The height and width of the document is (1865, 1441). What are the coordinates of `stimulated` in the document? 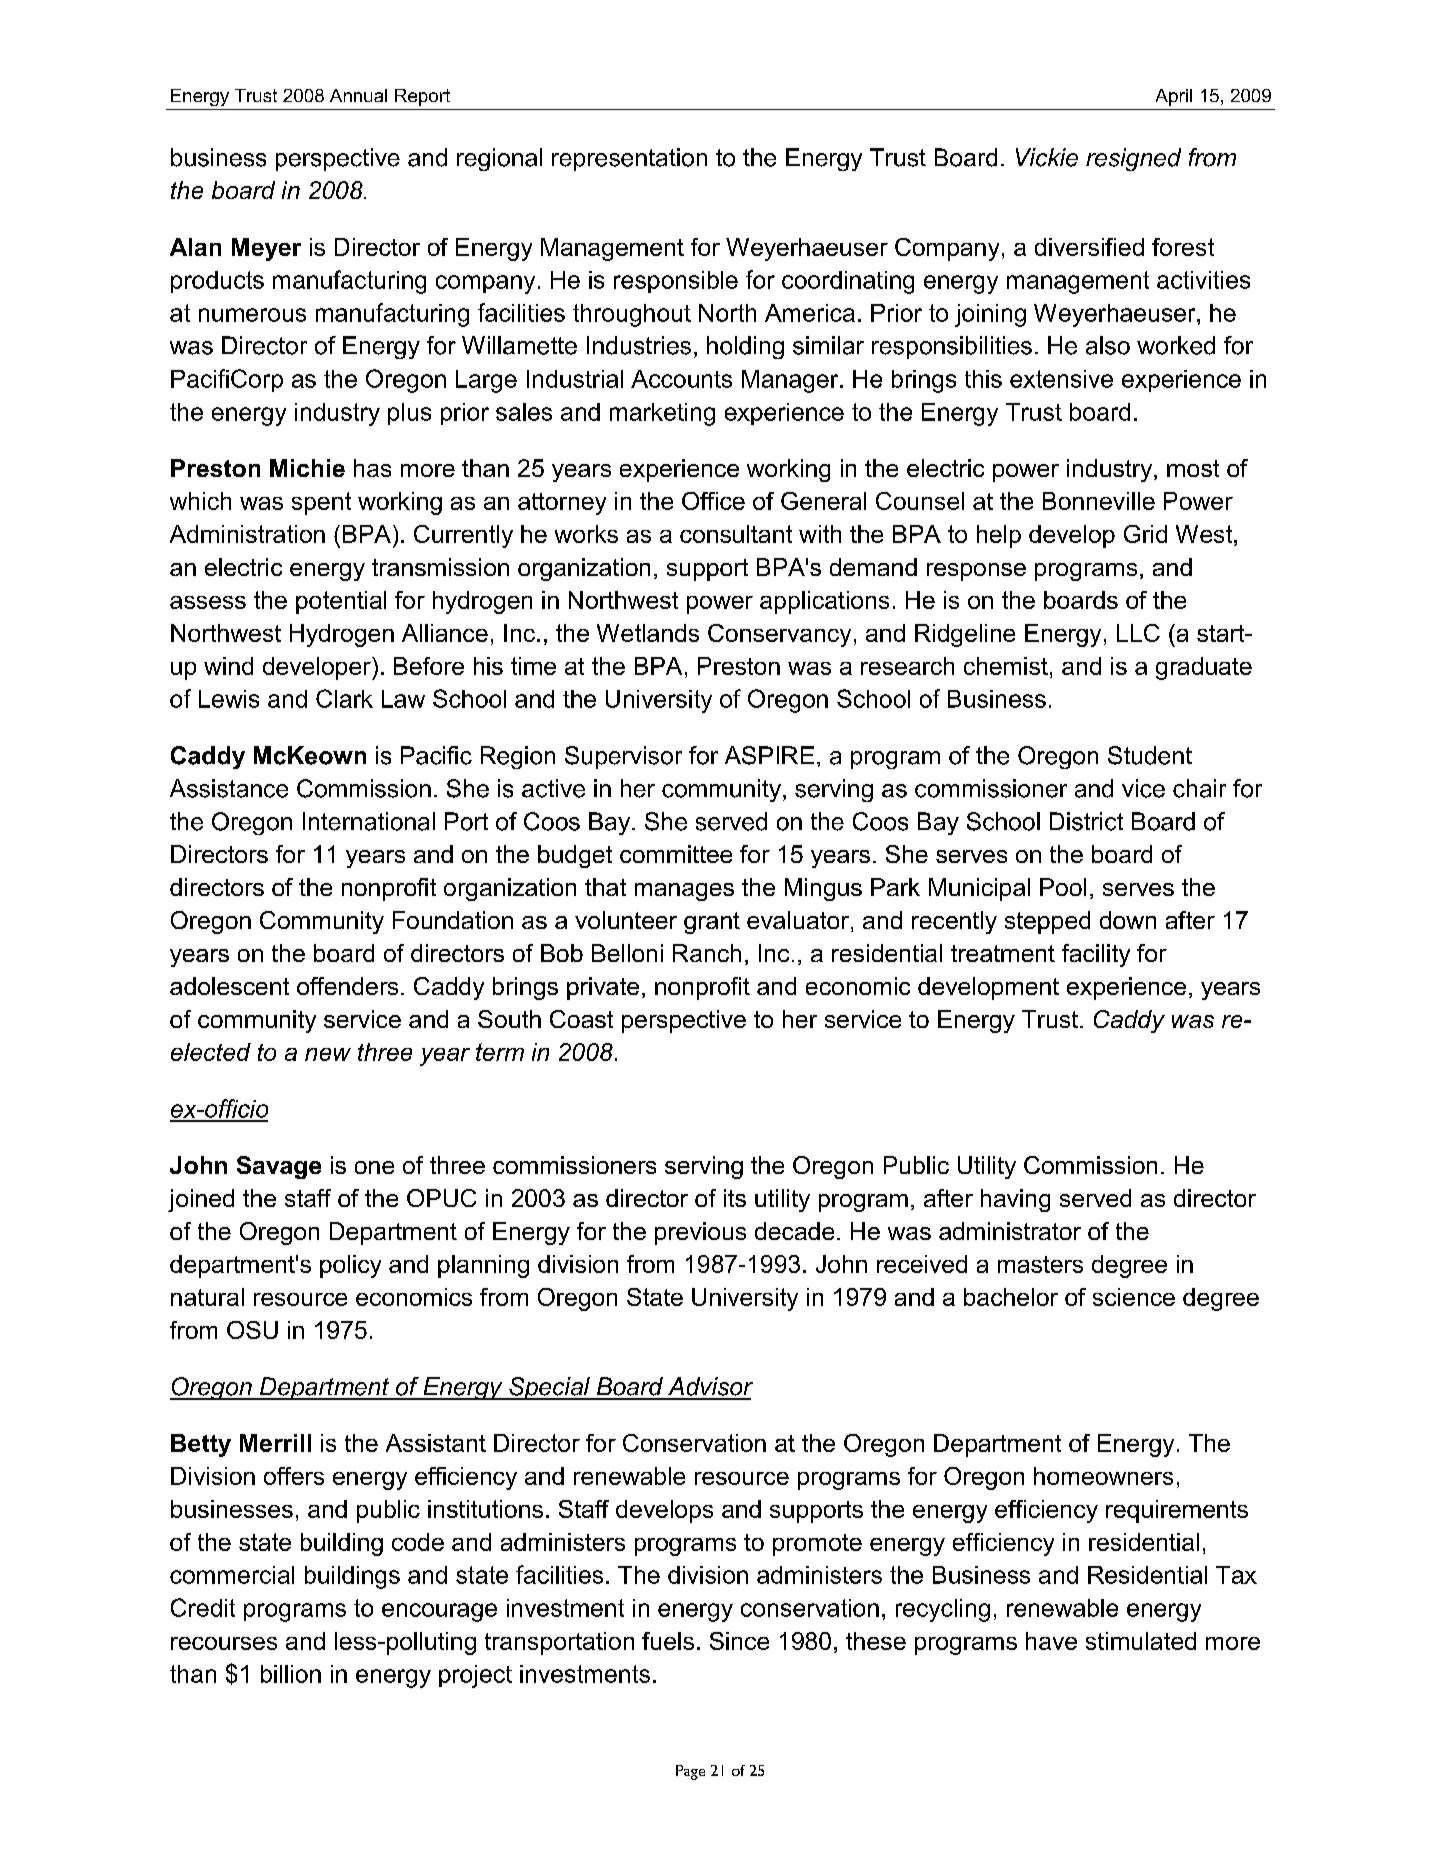 It's located at (1141, 1641).
